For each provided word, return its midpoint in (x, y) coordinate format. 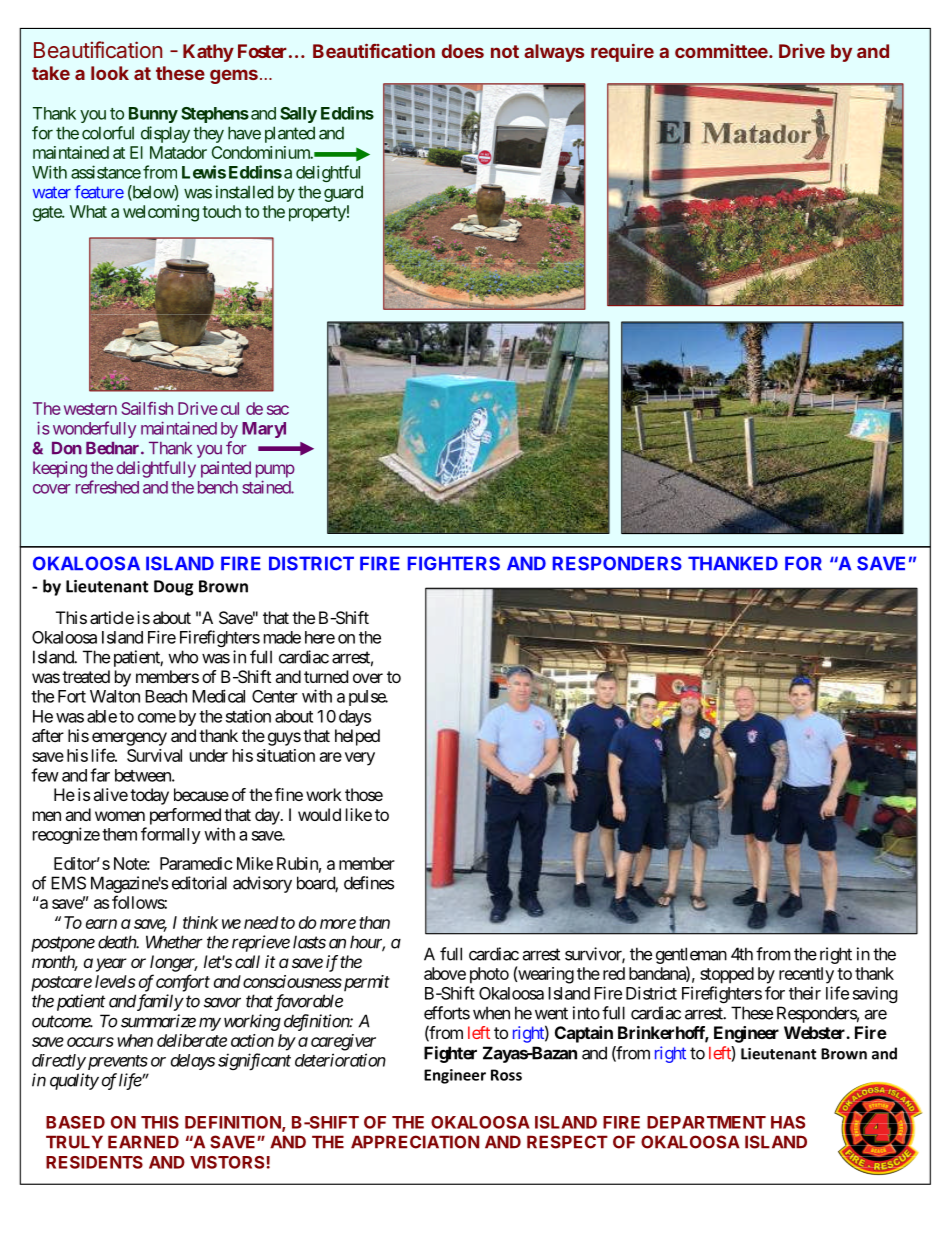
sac (278, 410)
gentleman (691, 955)
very (360, 759)
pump (275, 471)
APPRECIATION (415, 1142)
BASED (75, 1122)
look (110, 73)
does (463, 51)
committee (722, 51)
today (149, 796)
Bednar (114, 448)
